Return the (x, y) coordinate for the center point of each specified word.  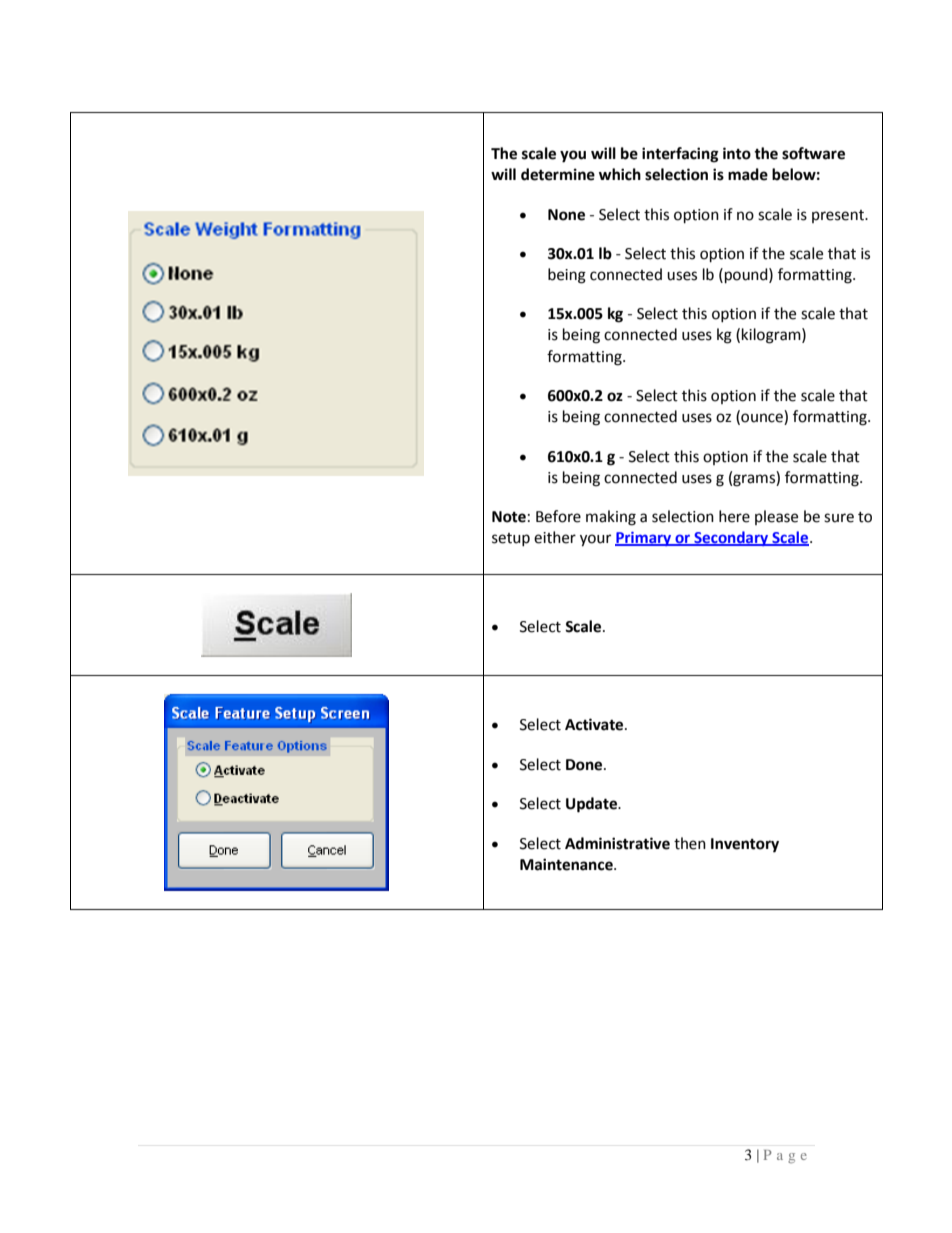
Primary (644, 539)
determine (558, 174)
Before (558, 516)
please (776, 517)
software (813, 153)
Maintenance (567, 864)
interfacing (680, 155)
